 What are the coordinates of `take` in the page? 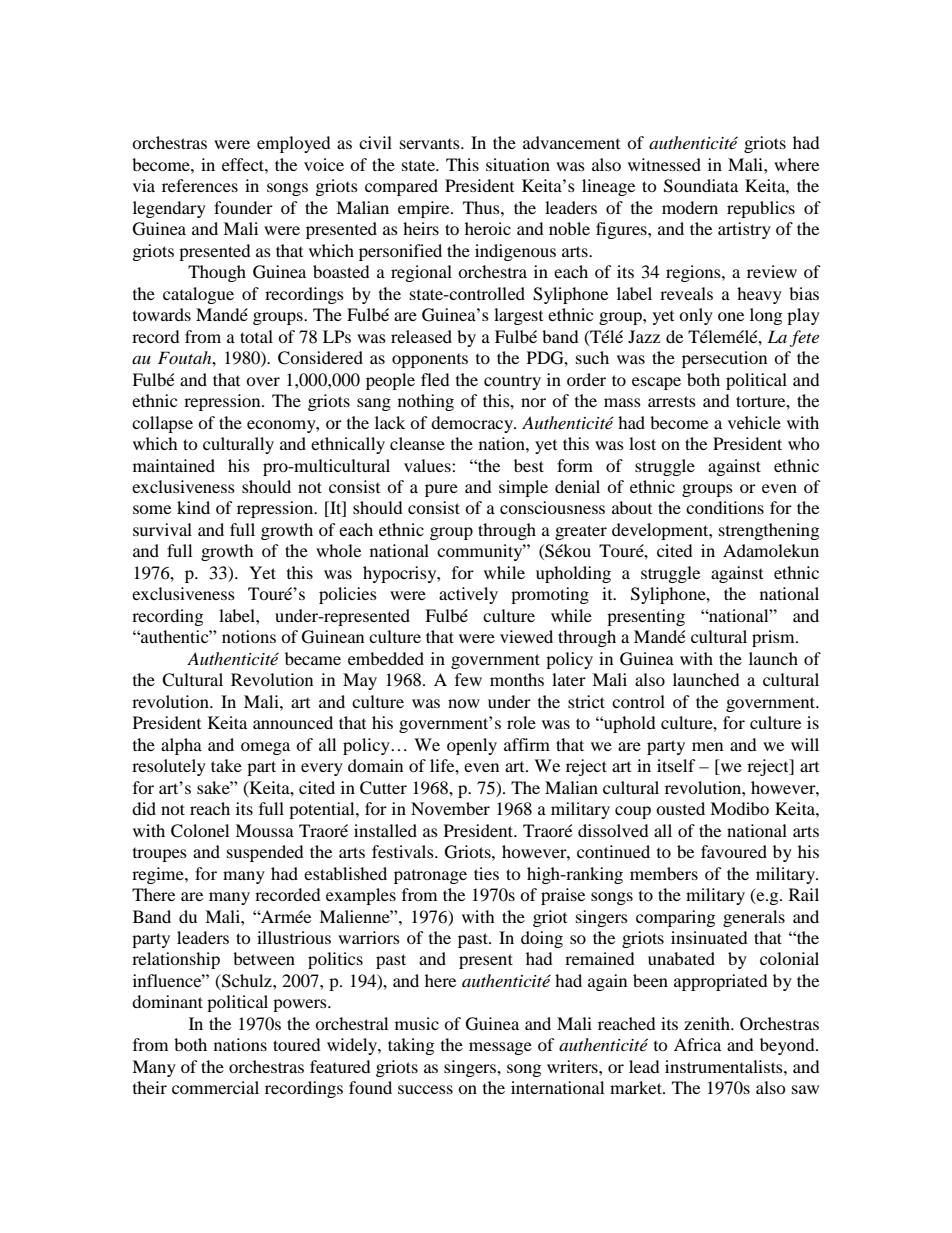 It's located at (226, 765).
